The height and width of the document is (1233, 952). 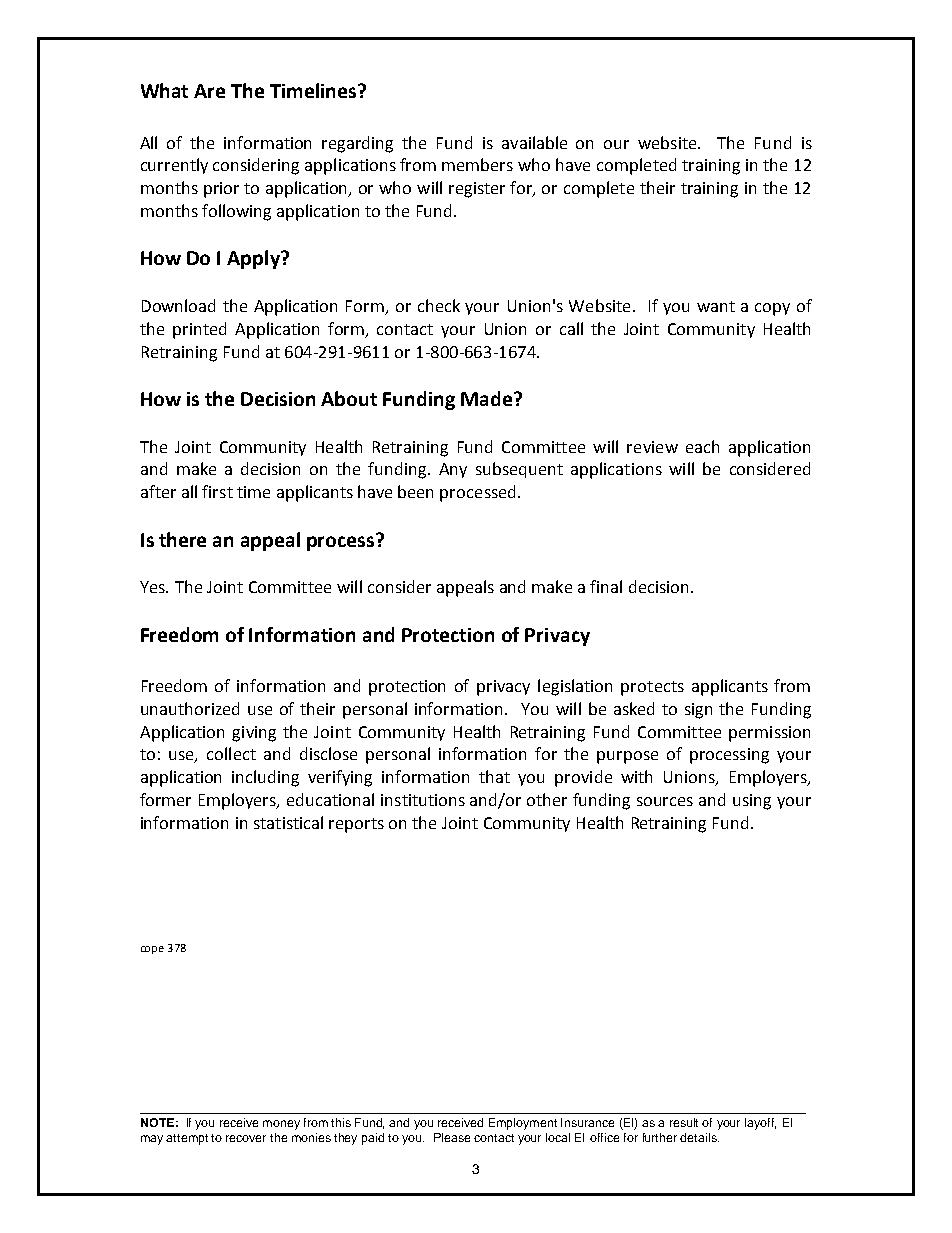 I want to click on available, so click(x=534, y=142).
